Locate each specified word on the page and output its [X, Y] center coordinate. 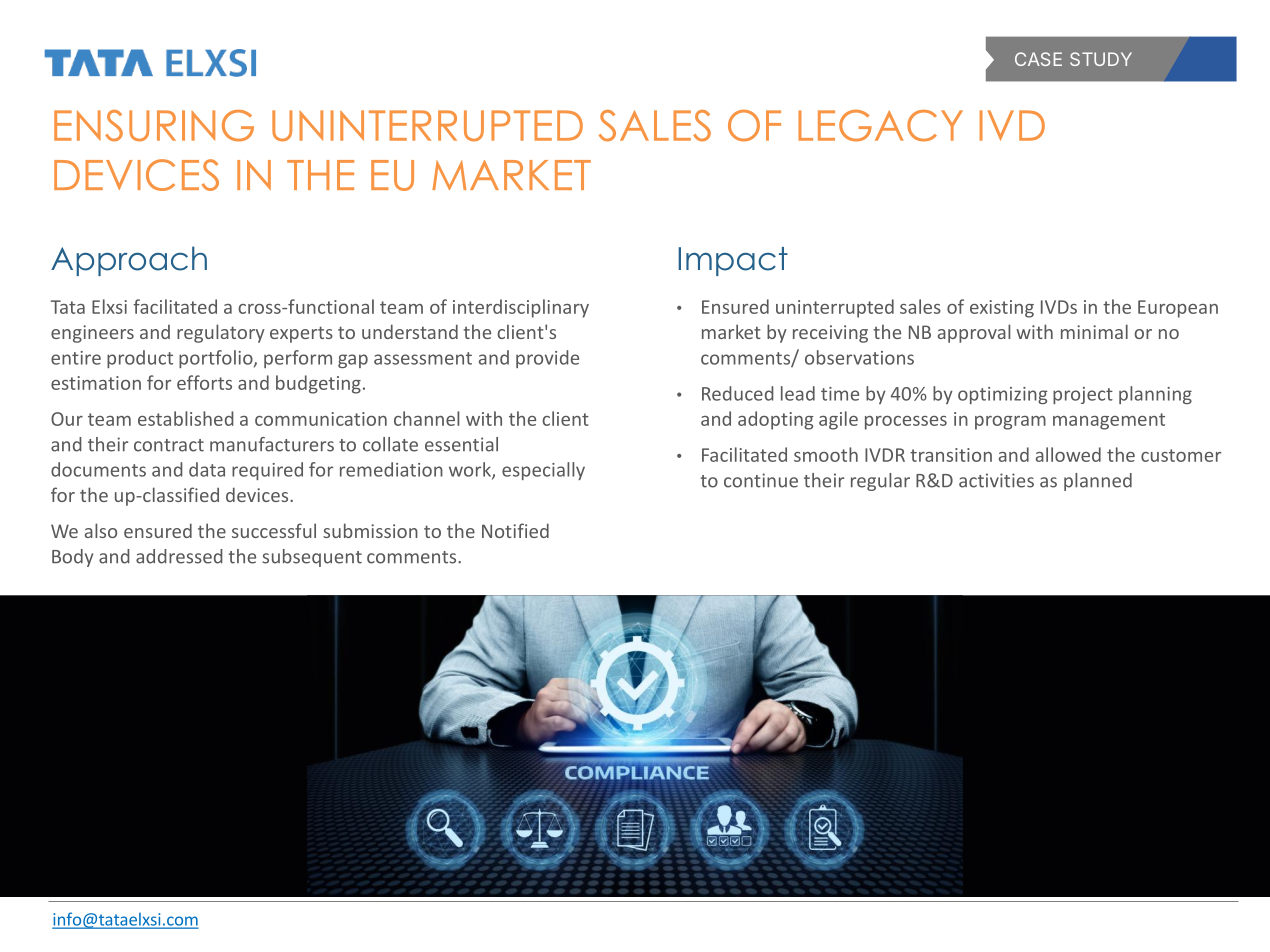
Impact [733, 261]
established [186, 418]
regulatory [221, 333]
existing [1002, 309]
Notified [515, 530]
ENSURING [154, 126]
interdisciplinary [521, 308]
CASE [1038, 59]
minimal [1094, 331]
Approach [129, 261]
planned [1098, 482]
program [1010, 423]
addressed [179, 556]
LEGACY [880, 126]
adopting [776, 420]
